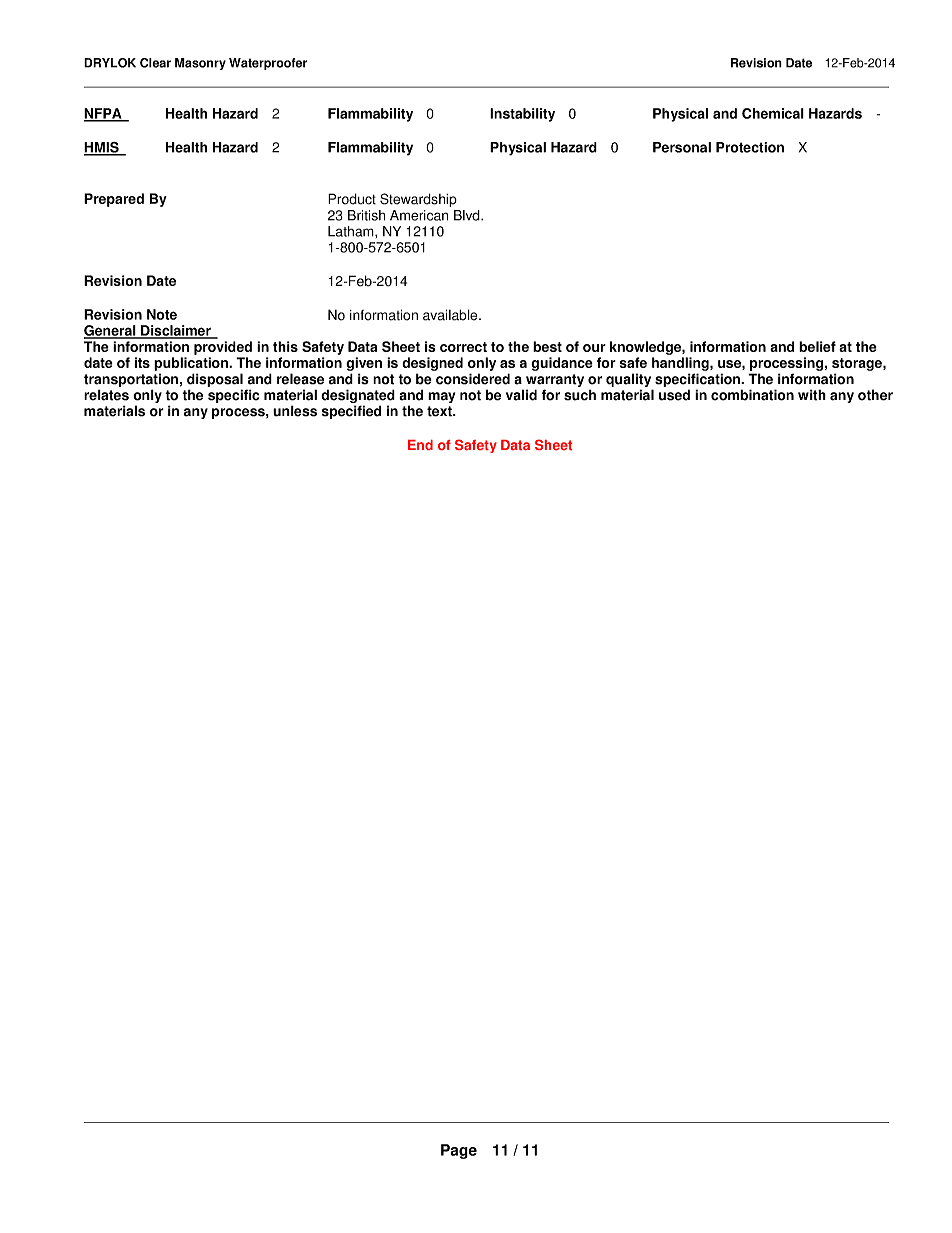 The height and width of the document is (1233, 952). What do you see at coordinates (351, 412) in the document?
I see `specified` at bounding box center [351, 412].
